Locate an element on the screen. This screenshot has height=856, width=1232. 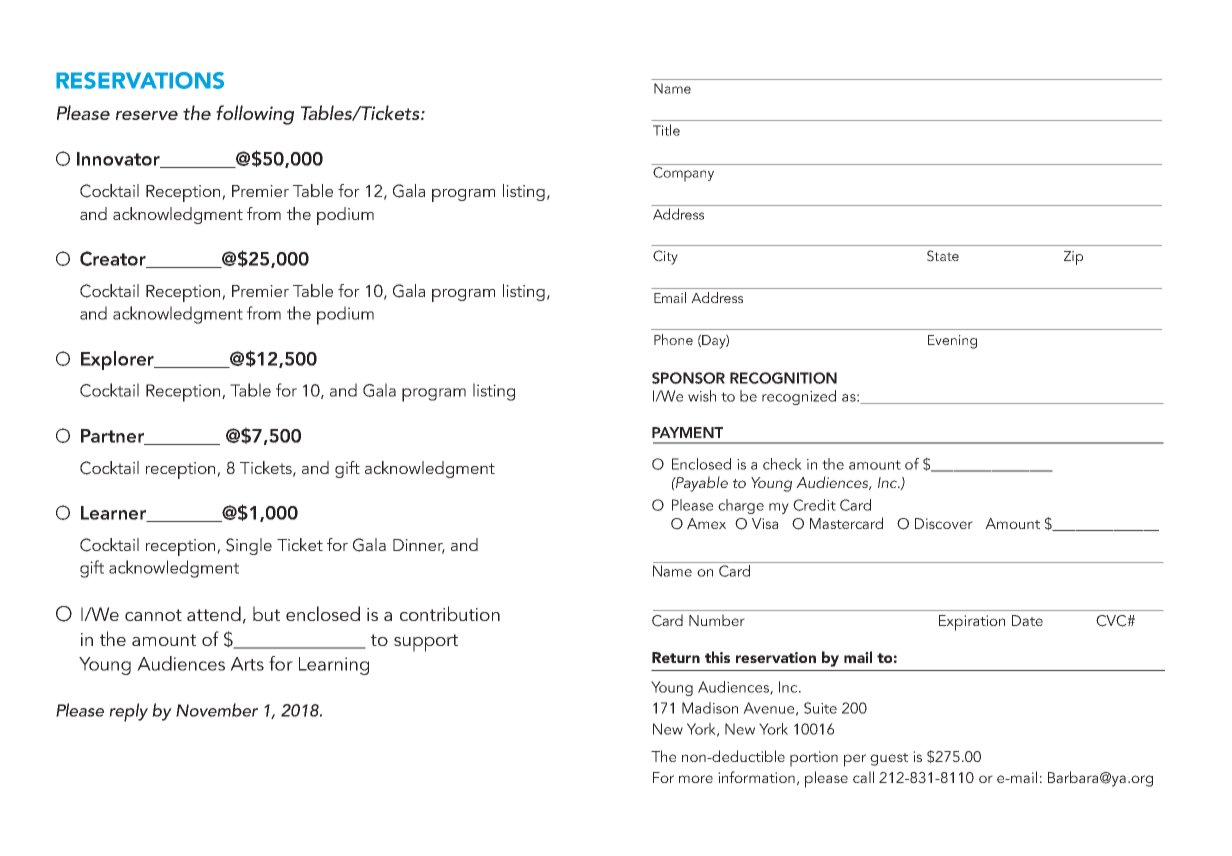
following is located at coordinates (255, 115).
